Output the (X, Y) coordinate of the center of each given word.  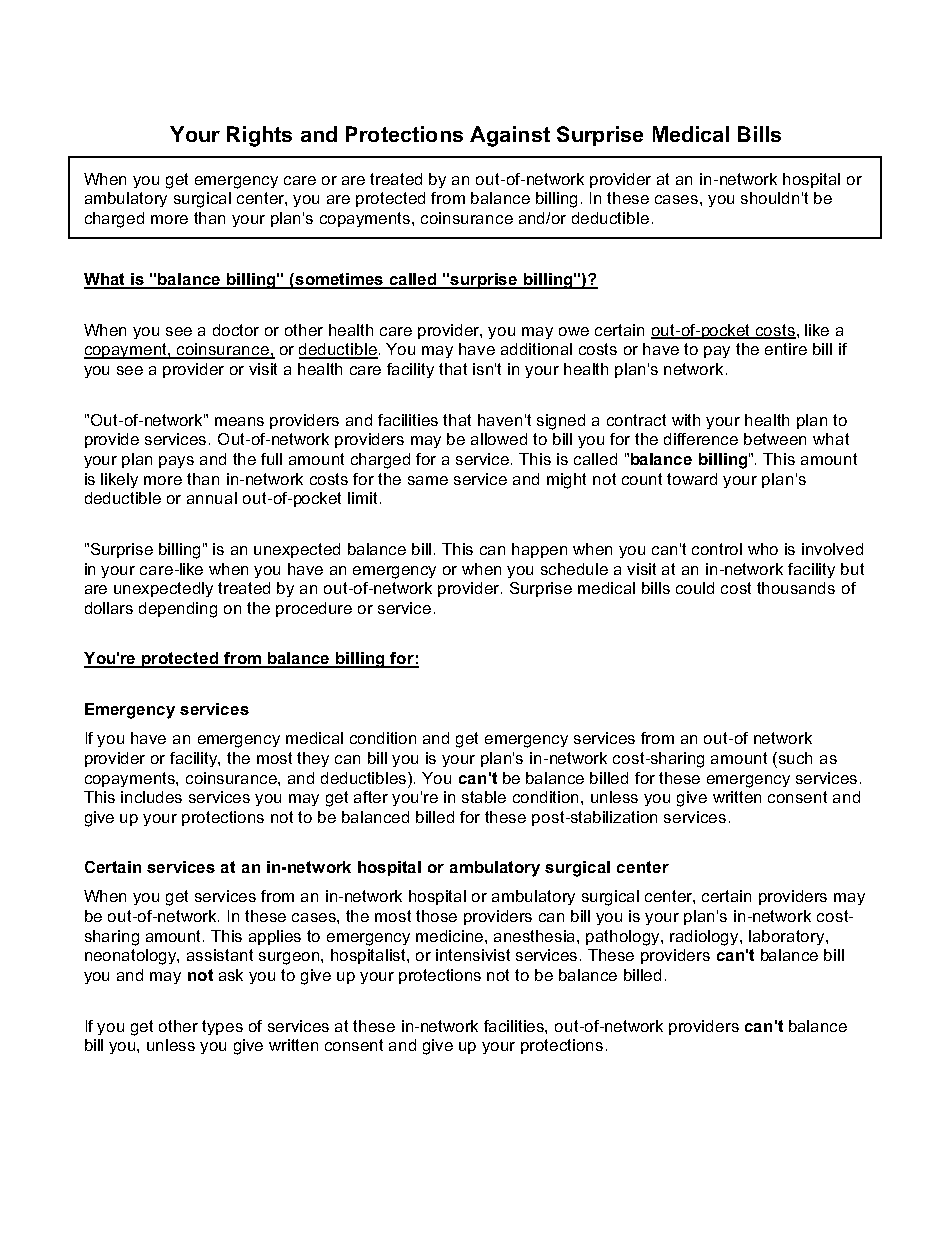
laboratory (788, 937)
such (795, 758)
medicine (451, 936)
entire (786, 349)
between (775, 439)
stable (484, 797)
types (222, 1027)
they (313, 759)
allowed (499, 439)
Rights (259, 136)
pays (176, 462)
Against (510, 136)
